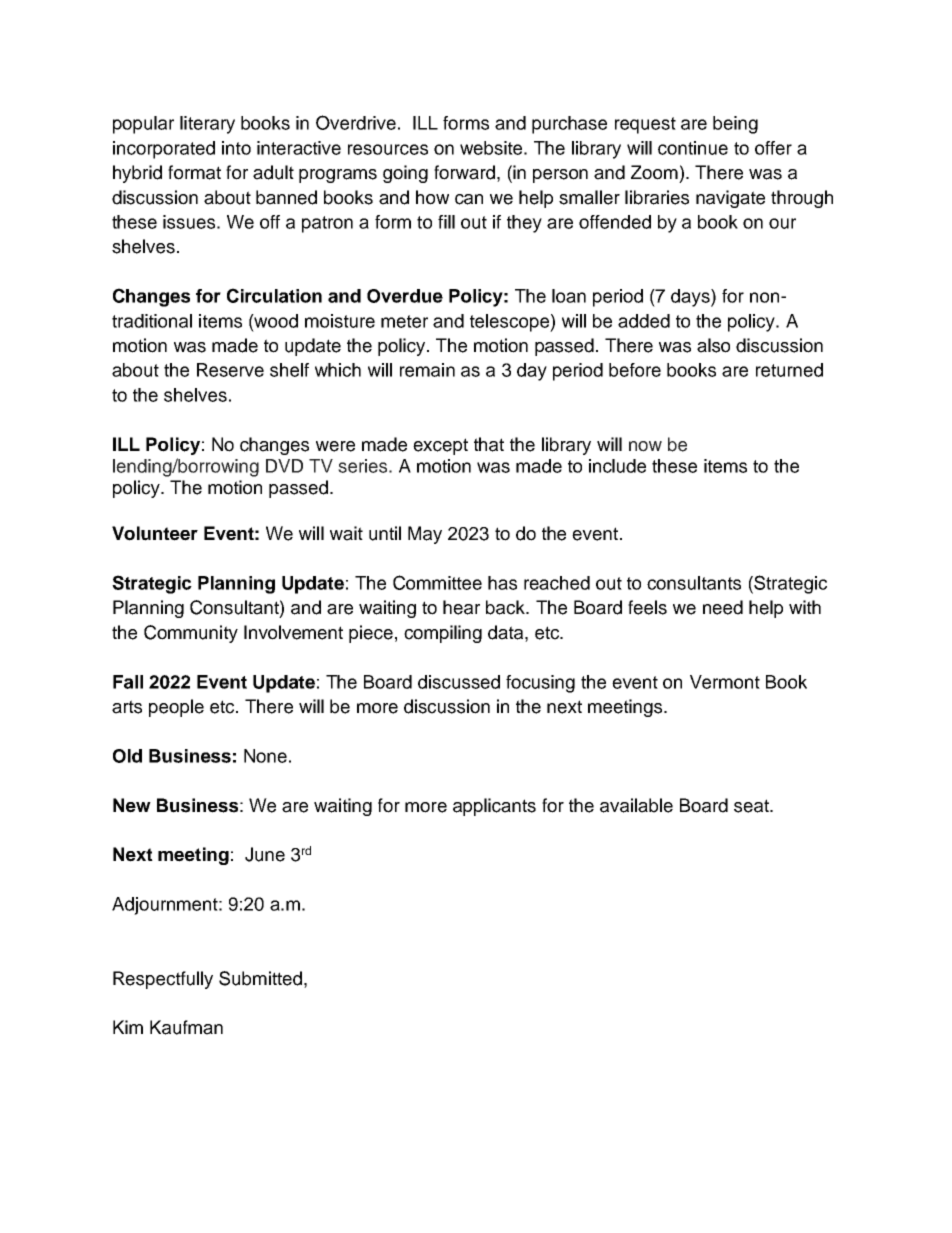 The height and width of the screenshot is (1233, 952). What do you see at coordinates (236, 148) in the screenshot?
I see `into` at bounding box center [236, 148].
